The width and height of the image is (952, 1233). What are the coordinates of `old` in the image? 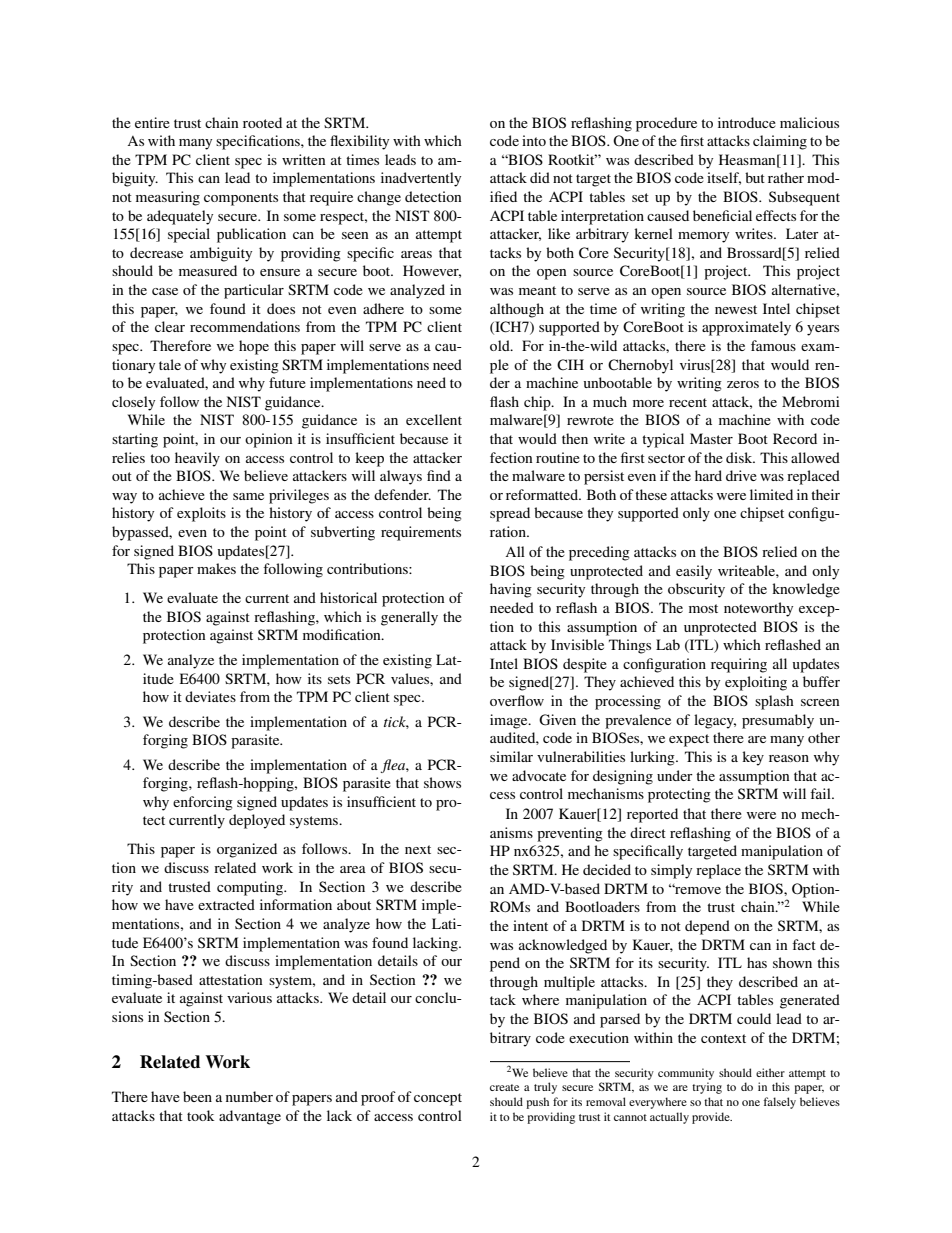 It's located at (501, 345).
